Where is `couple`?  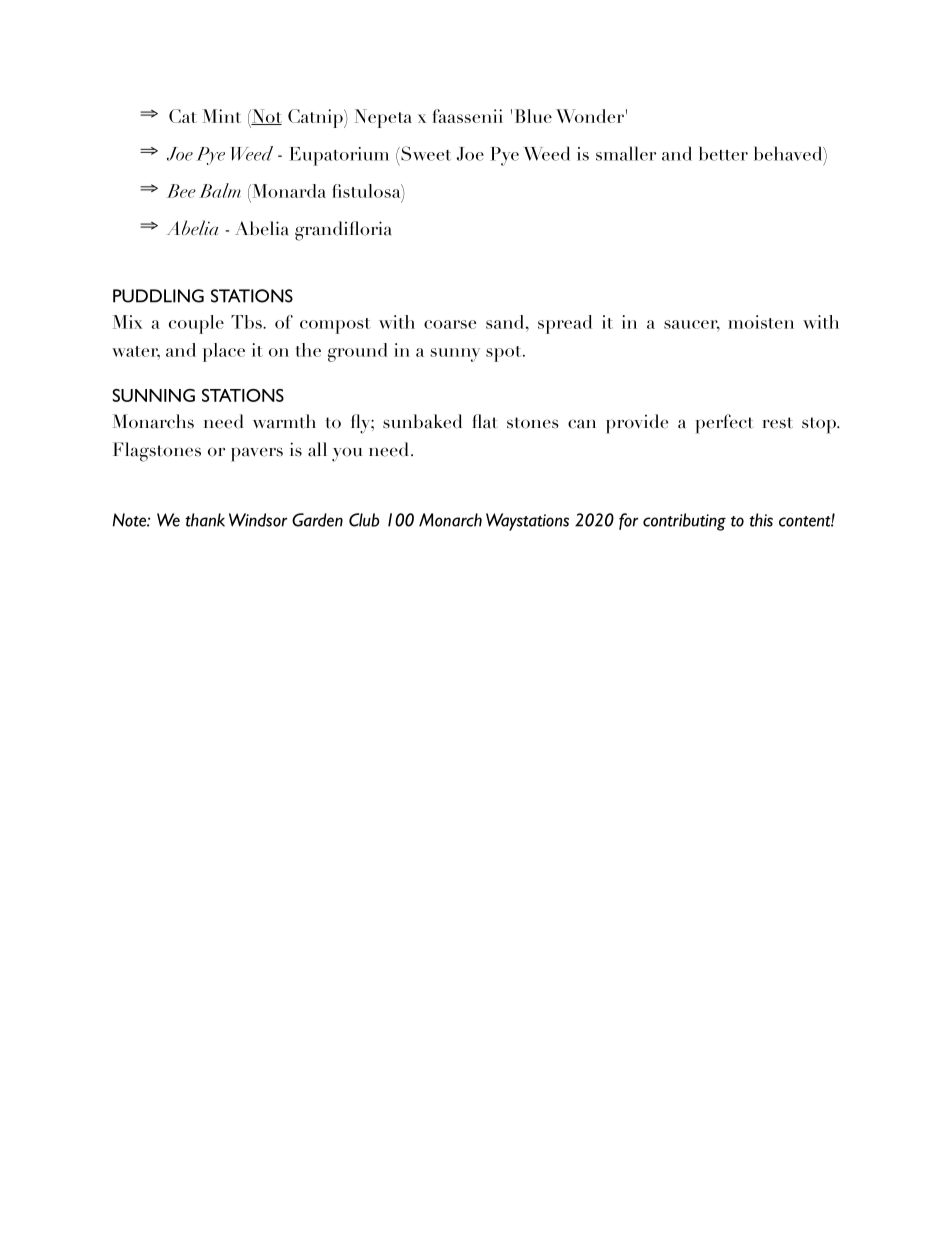 couple is located at coordinates (196, 324).
